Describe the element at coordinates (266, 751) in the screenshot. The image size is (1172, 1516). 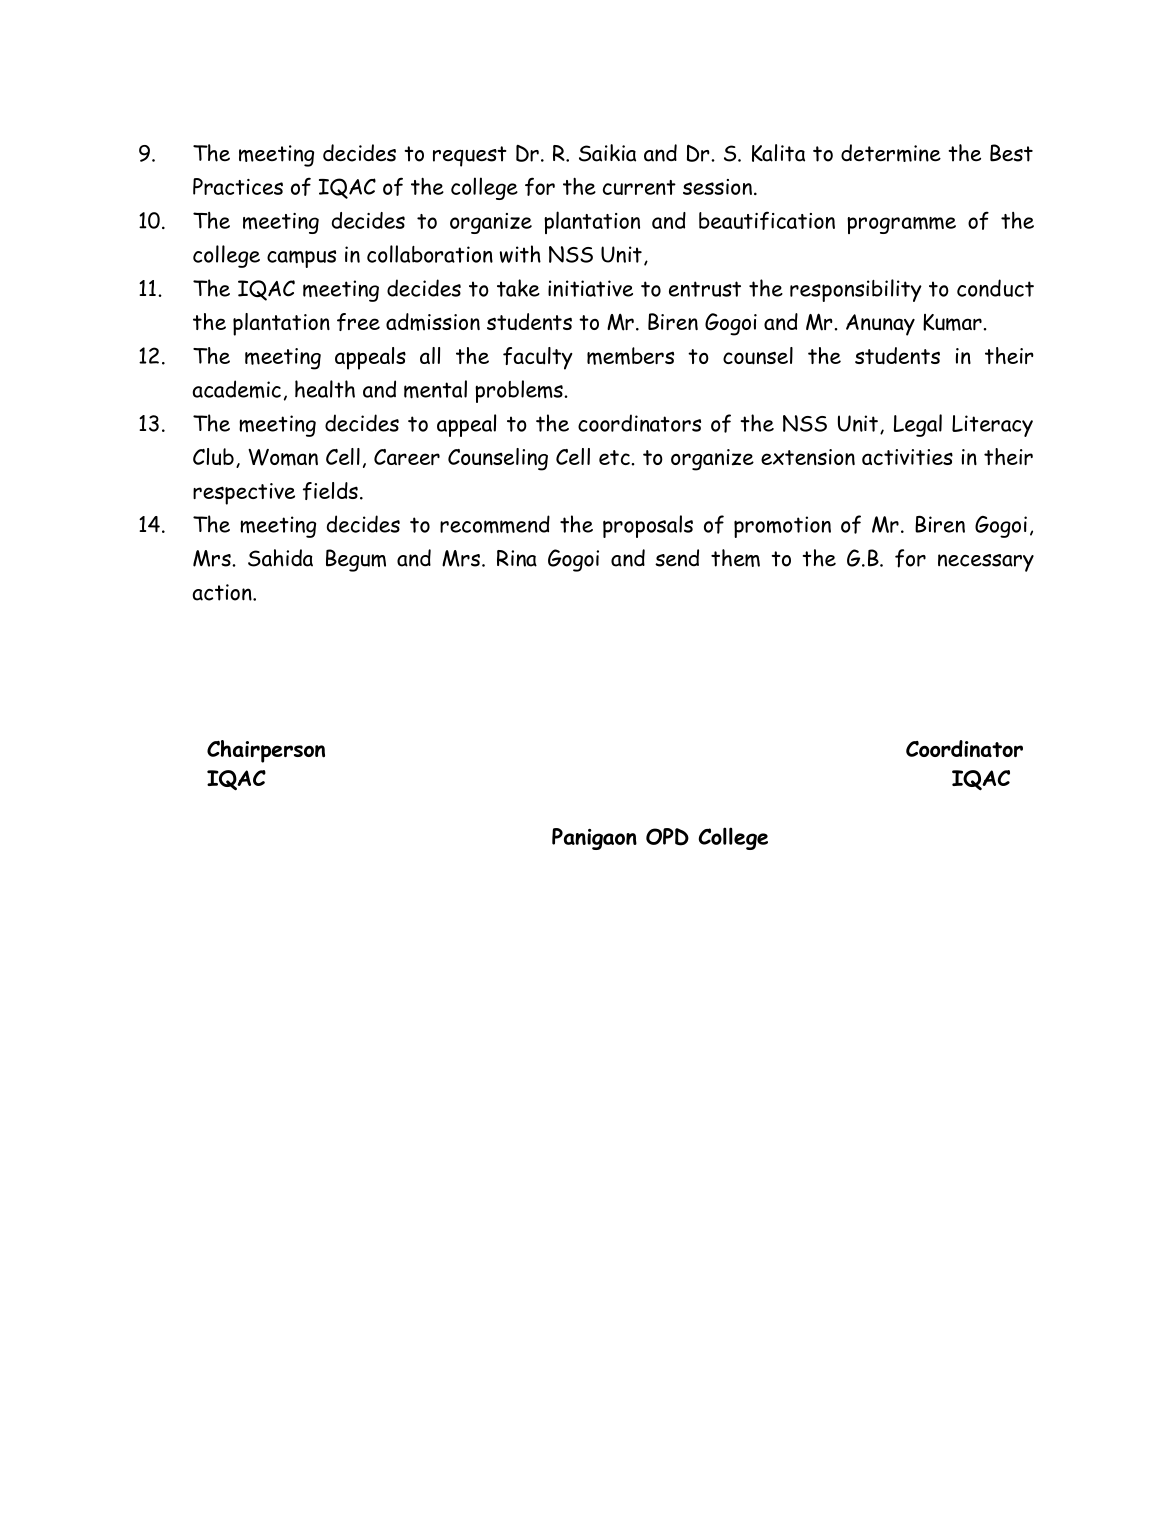
I see `Chairperson` at that location.
